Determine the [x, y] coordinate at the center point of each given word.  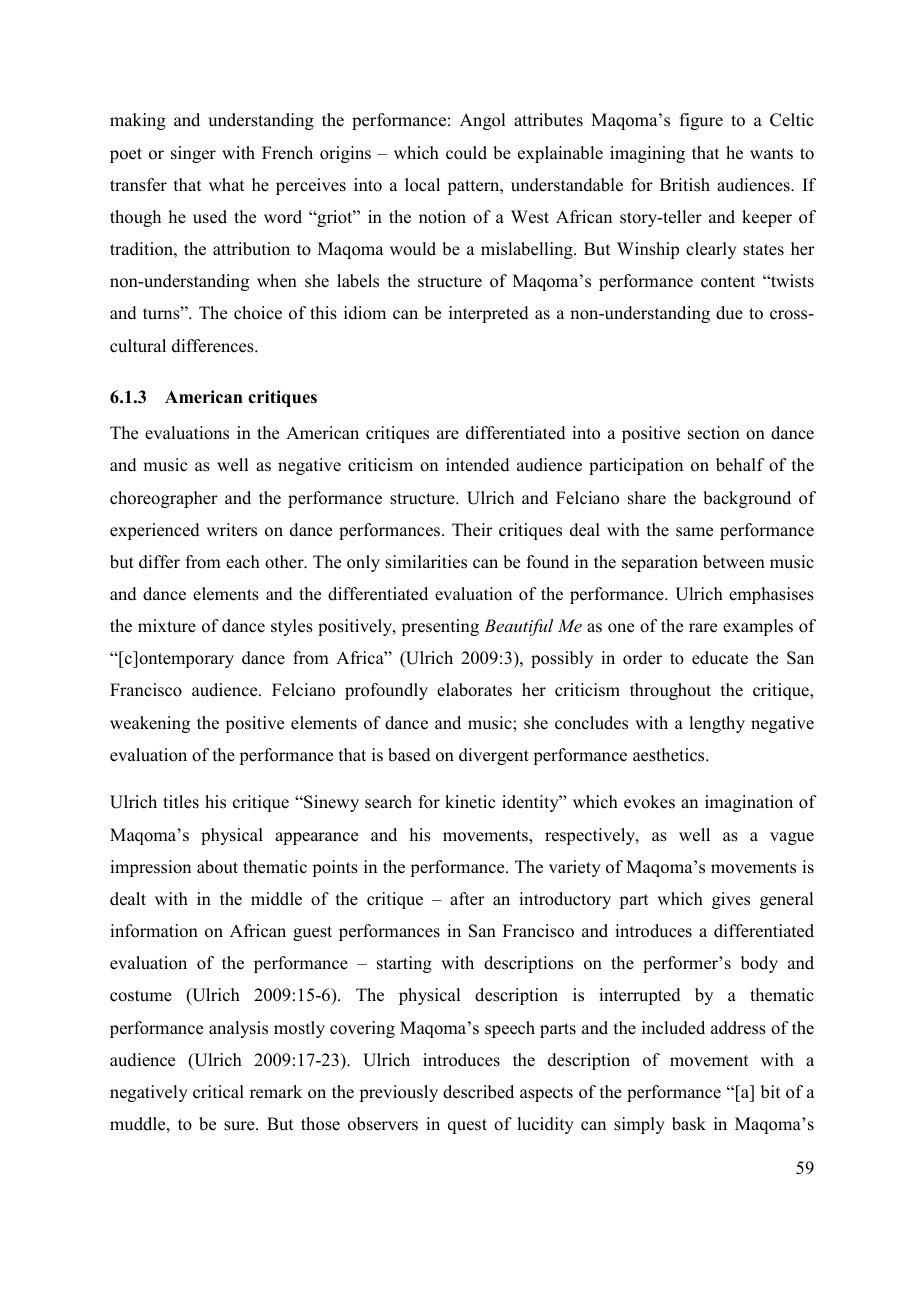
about [217, 867]
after [467, 899]
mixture [167, 626]
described [478, 1092]
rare [703, 628]
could [466, 153]
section [714, 433]
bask [689, 1124]
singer [193, 154]
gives [731, 900]
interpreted [489, 314]
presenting [440, 627]
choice [258, 313]
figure [701, 121]
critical [218, 1092]
